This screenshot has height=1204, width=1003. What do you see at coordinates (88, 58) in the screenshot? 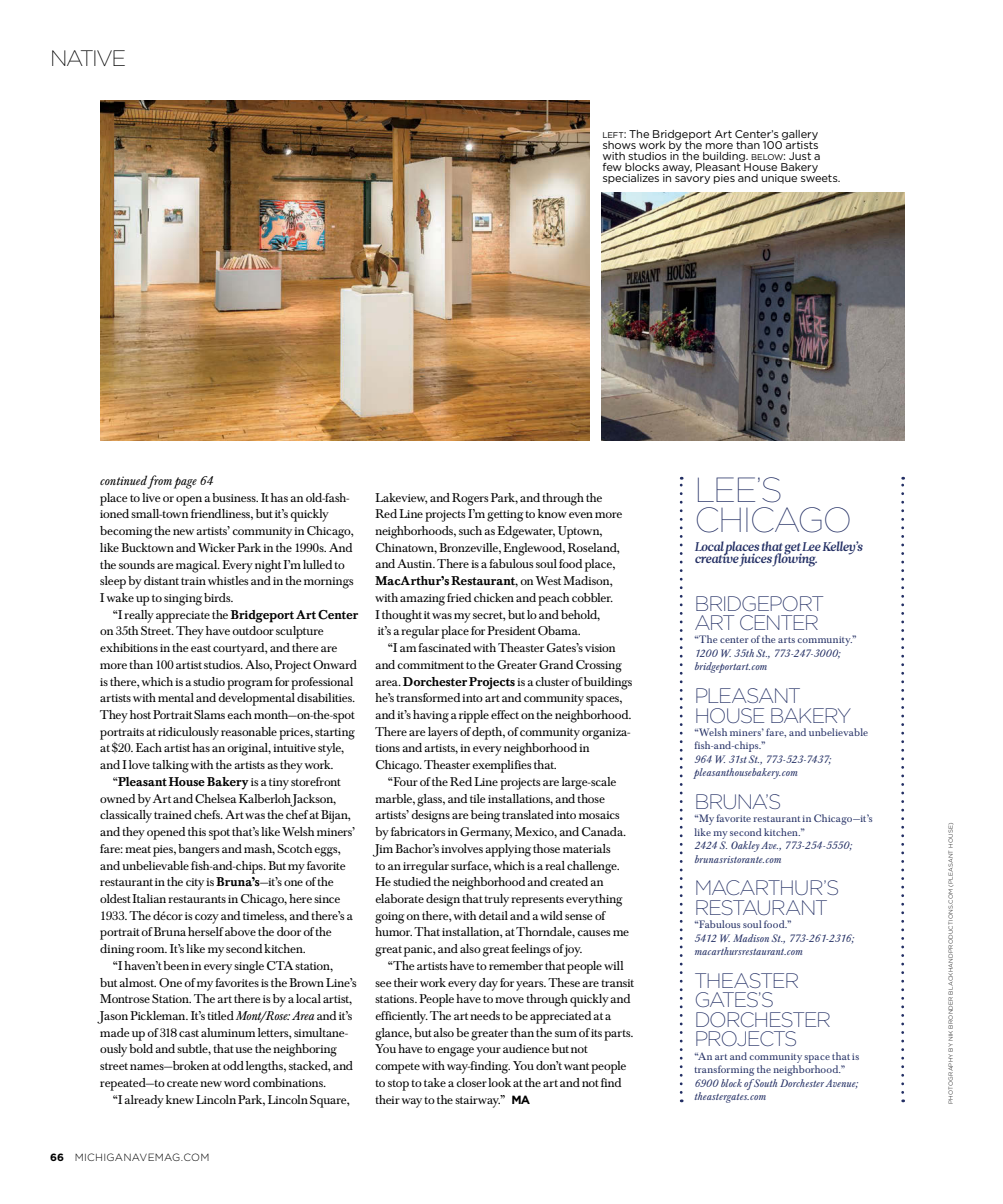
I see `native` at bounding box center [88, 58].
